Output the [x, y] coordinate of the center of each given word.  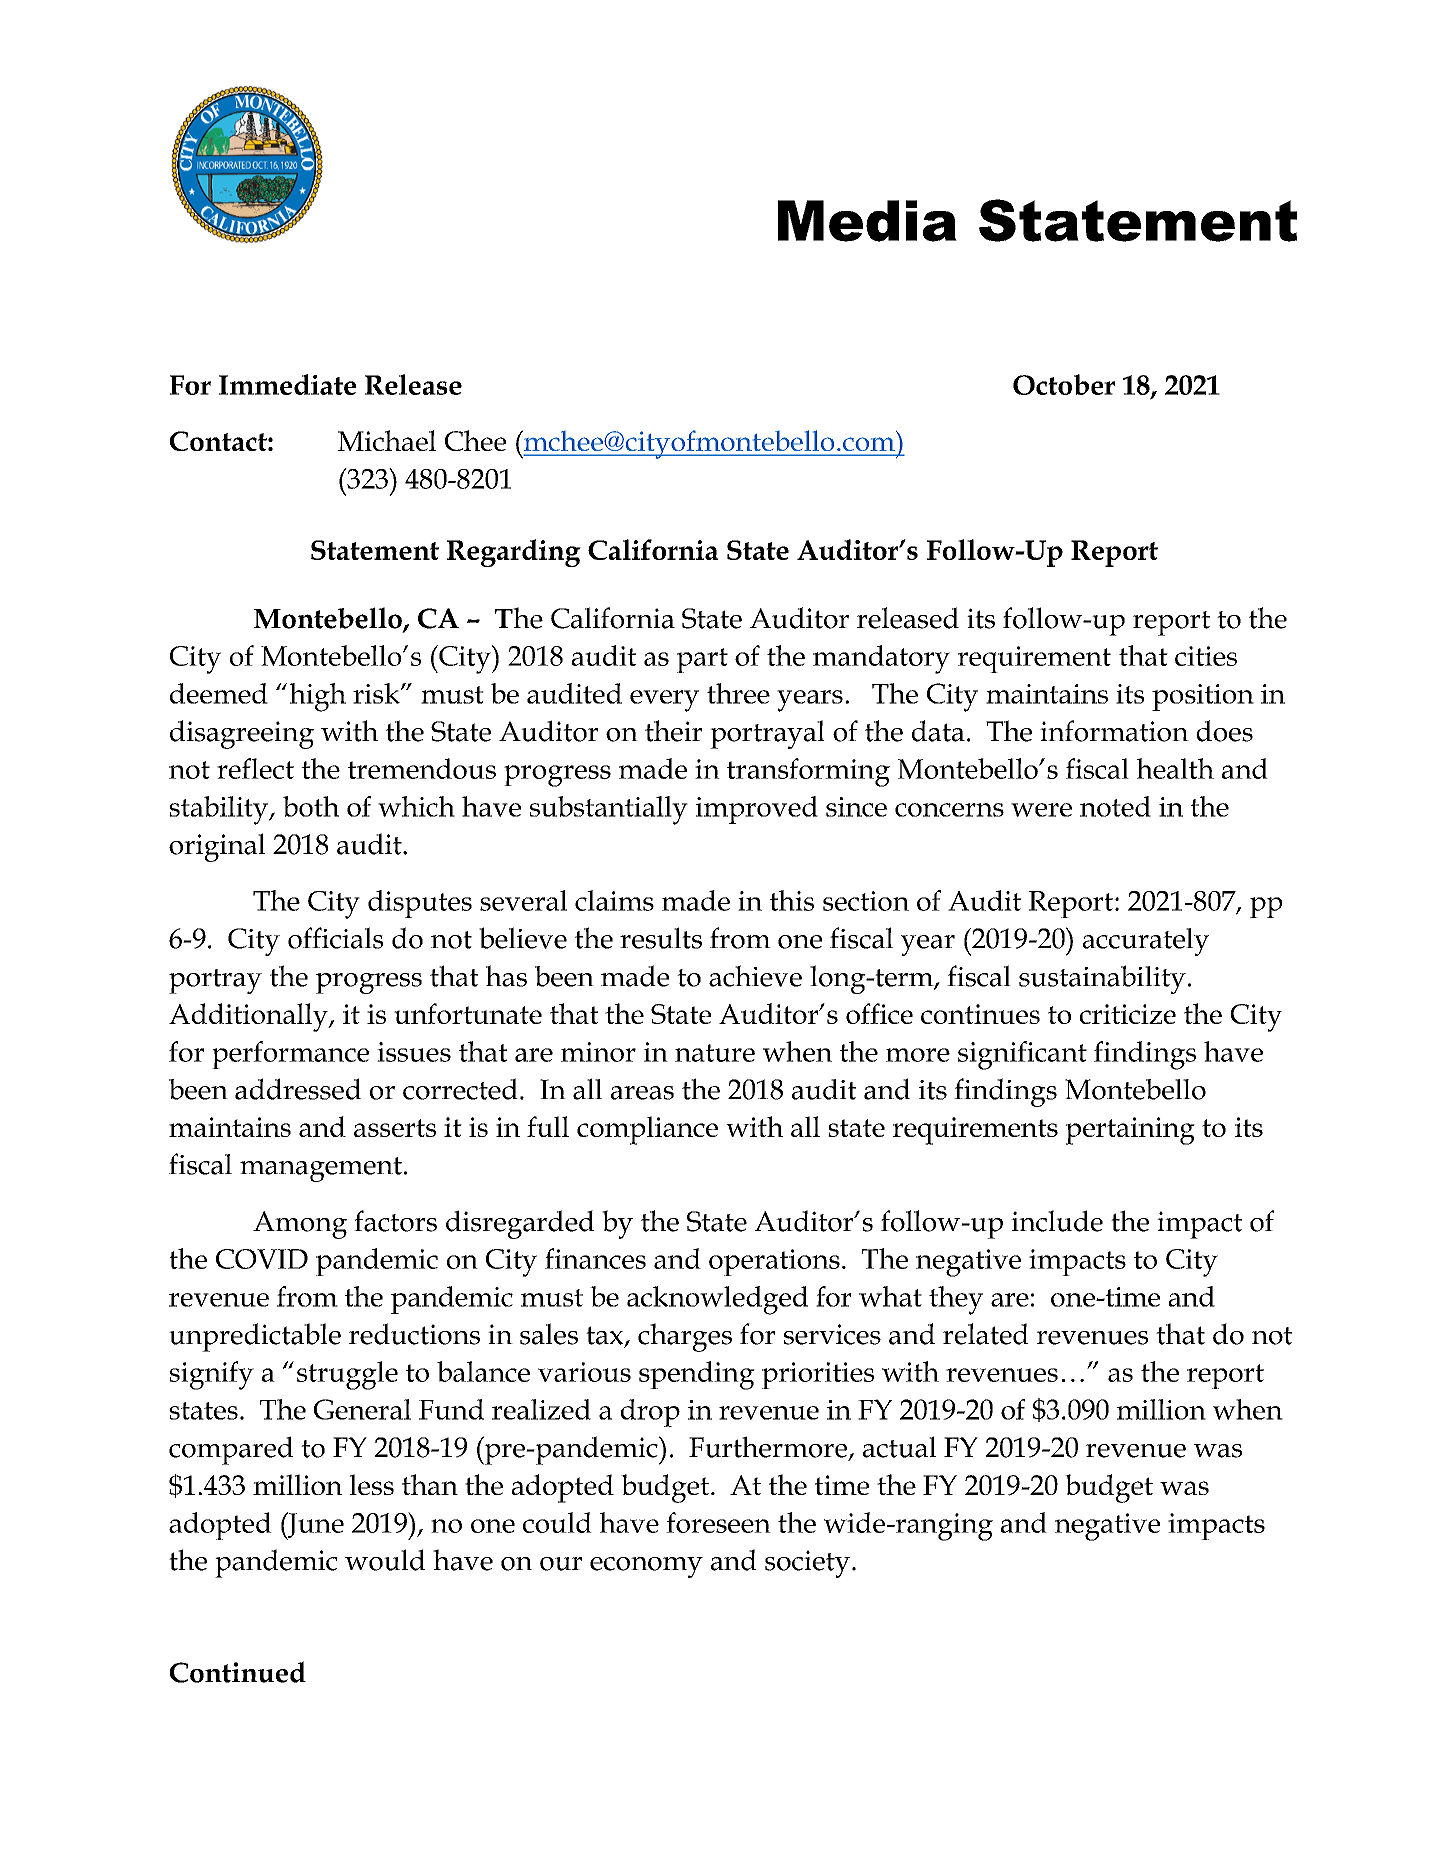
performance [290, 1055]
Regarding [514, 553]
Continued [238, 1672]
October [1064, 384]
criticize [1128, 1014]
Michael [387, 440]
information [1114, 731]
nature [715, 1053]
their [674, 731]
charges [685, 1337]
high [318, 697]
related [986, 1334]
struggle [347, 1375]
